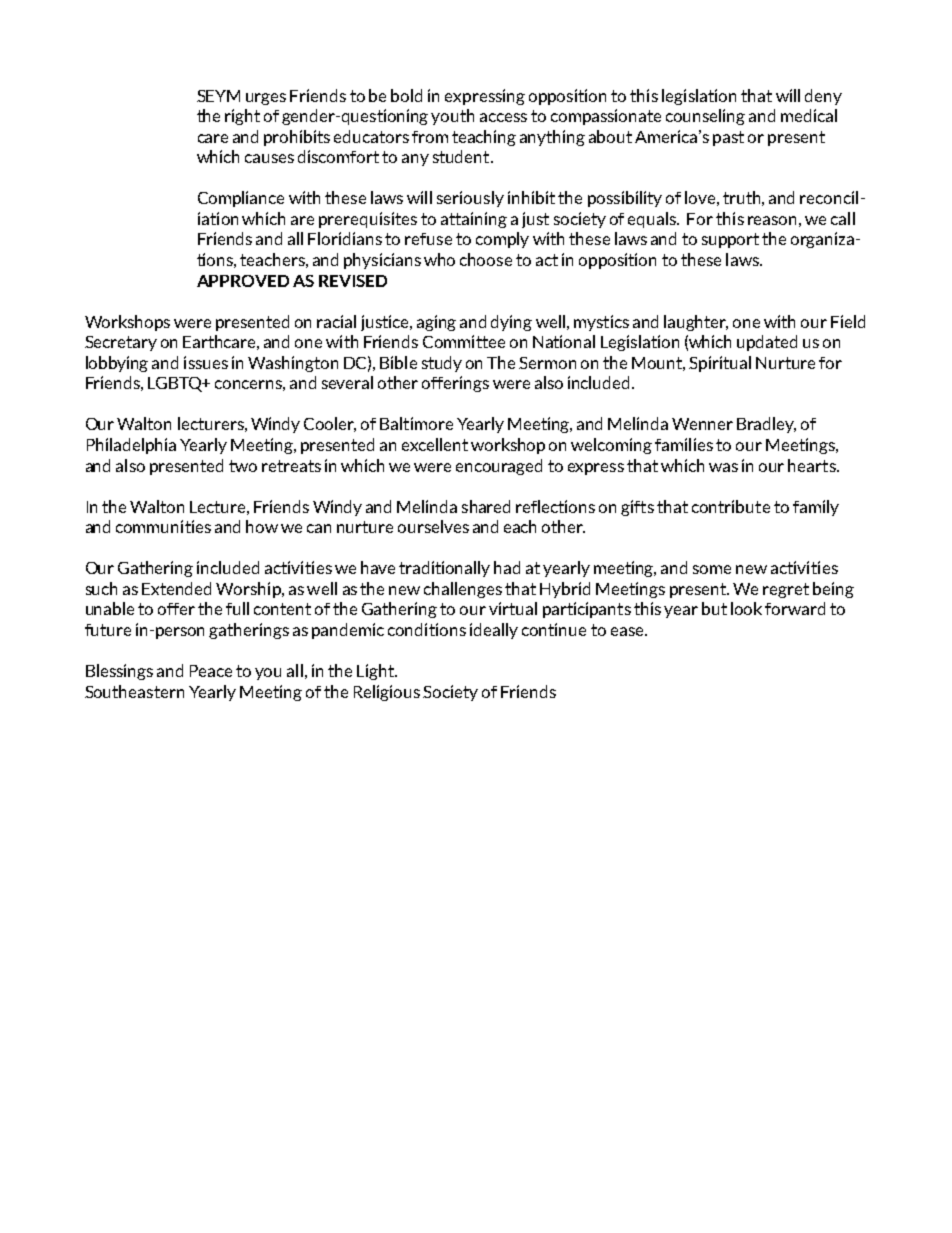 This screenshot has width=952, height=1233. I want to click on shared, so click(486, 506).
